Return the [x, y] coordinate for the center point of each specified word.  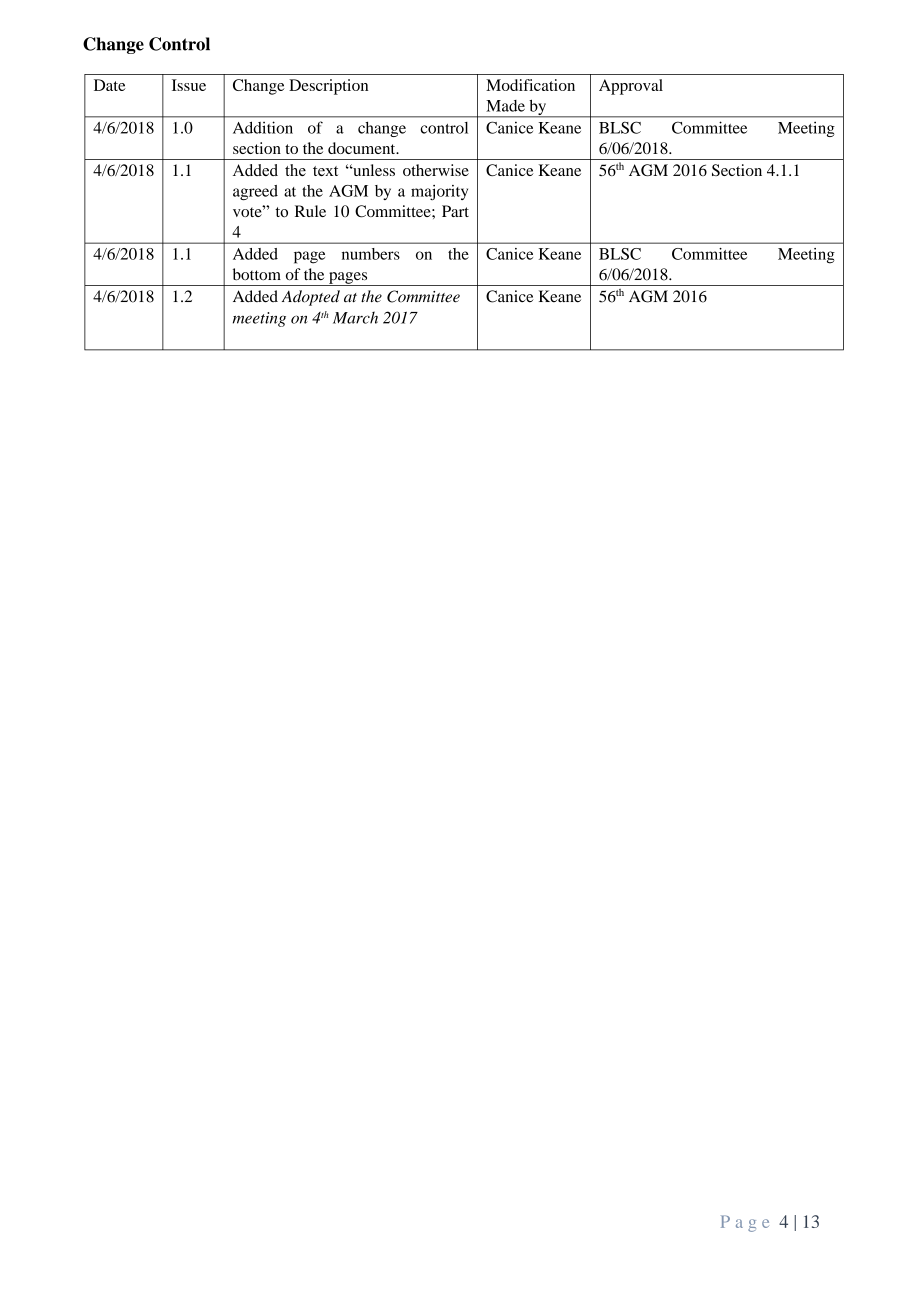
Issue [189, 85]
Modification [530, 85]
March [355, 317]
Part [455, 211]
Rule [310, 211]
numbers [371, 254]
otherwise [436, 170]
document [363, 148]
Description [328, 87]
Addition [263, 127]
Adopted [311, 298]
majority [439, 192]
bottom [257, 274]
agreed [255, 193]
